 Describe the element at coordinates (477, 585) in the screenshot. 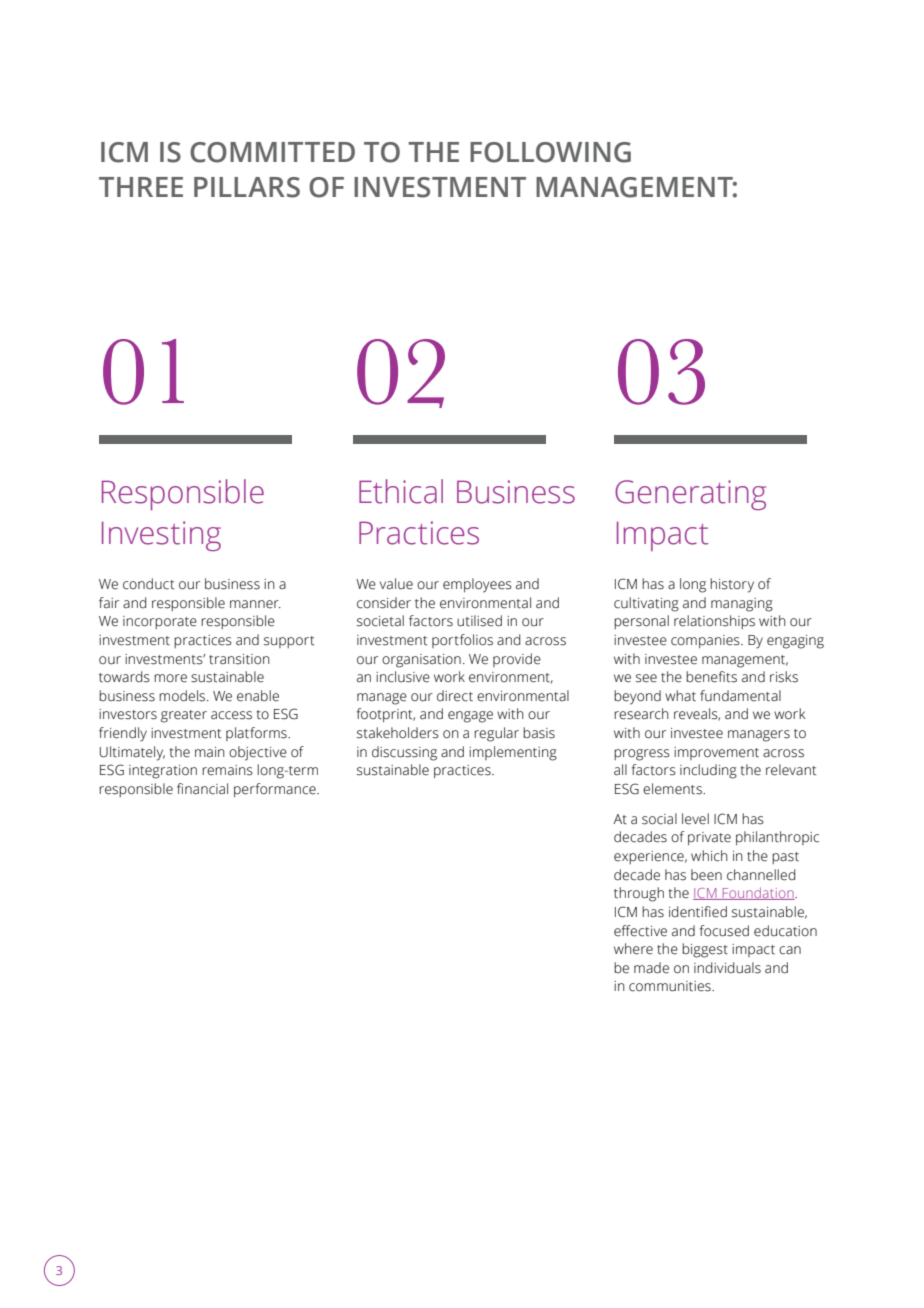

I see `employees` at that location.
